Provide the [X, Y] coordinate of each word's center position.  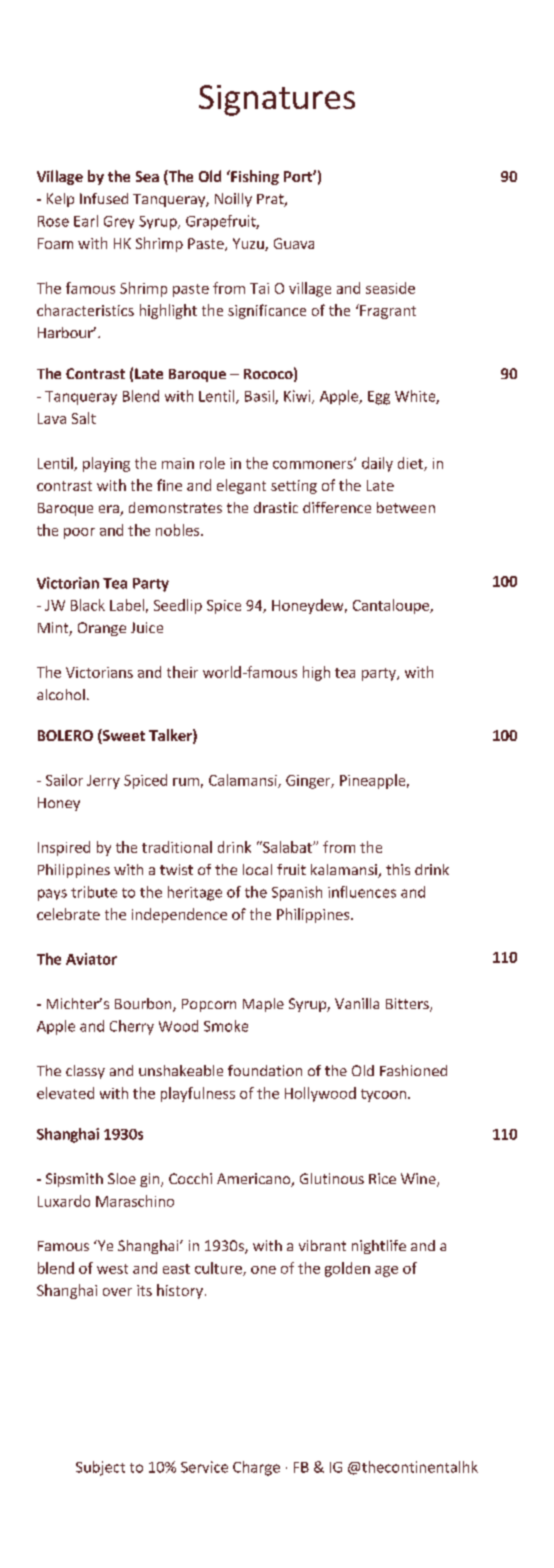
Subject [100, 1468]
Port [299, 176]
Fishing [254, 177]
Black [88, 605]
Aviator [91, 959]
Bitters [408, 1005]
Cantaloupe [392, 606]
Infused [104, 198]
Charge [256, 1468]
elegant [241, 486]
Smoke [226, 1026]
